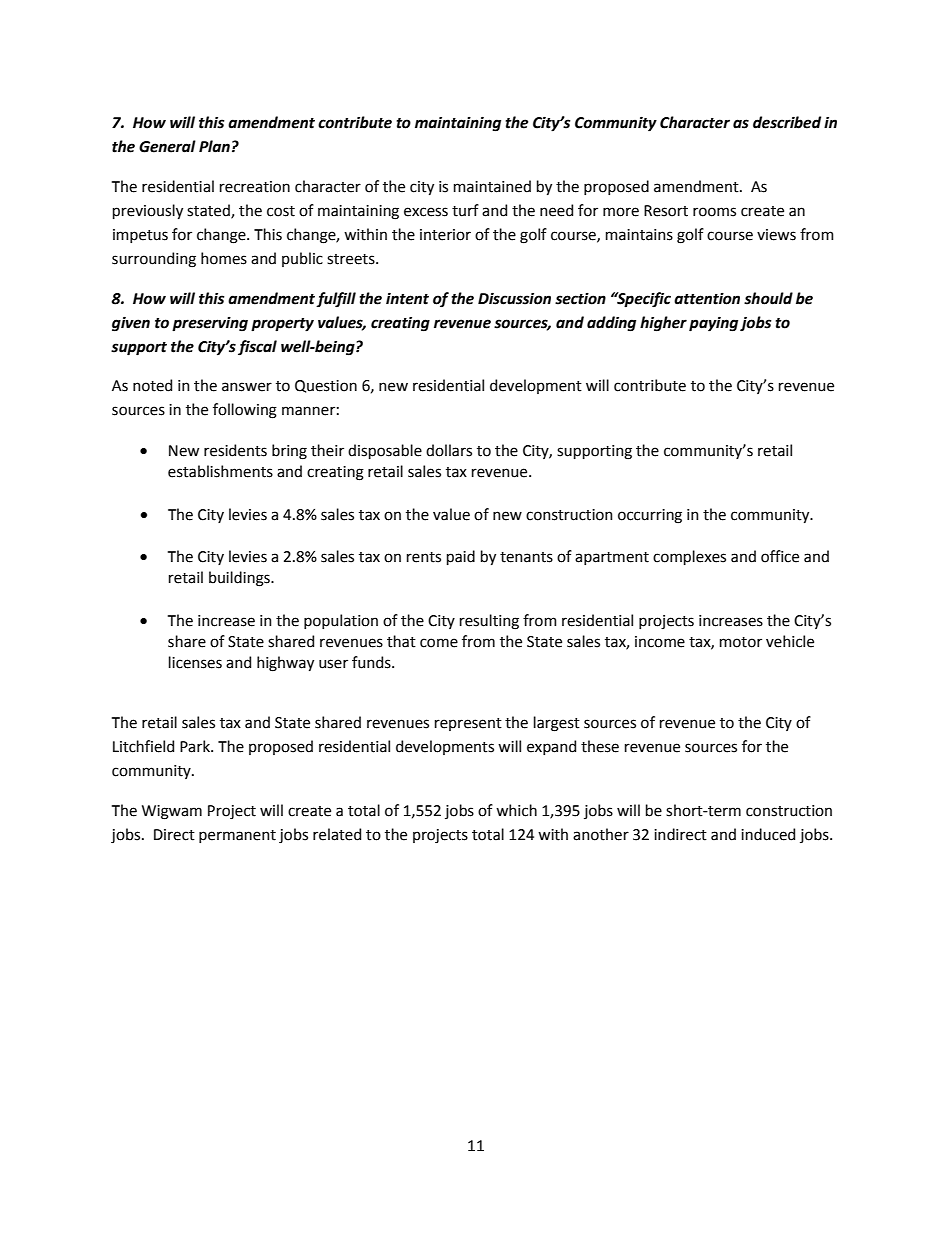  Describe the element at coordinates (214, 146) in the screenshot. I see `Plan` at that location.
